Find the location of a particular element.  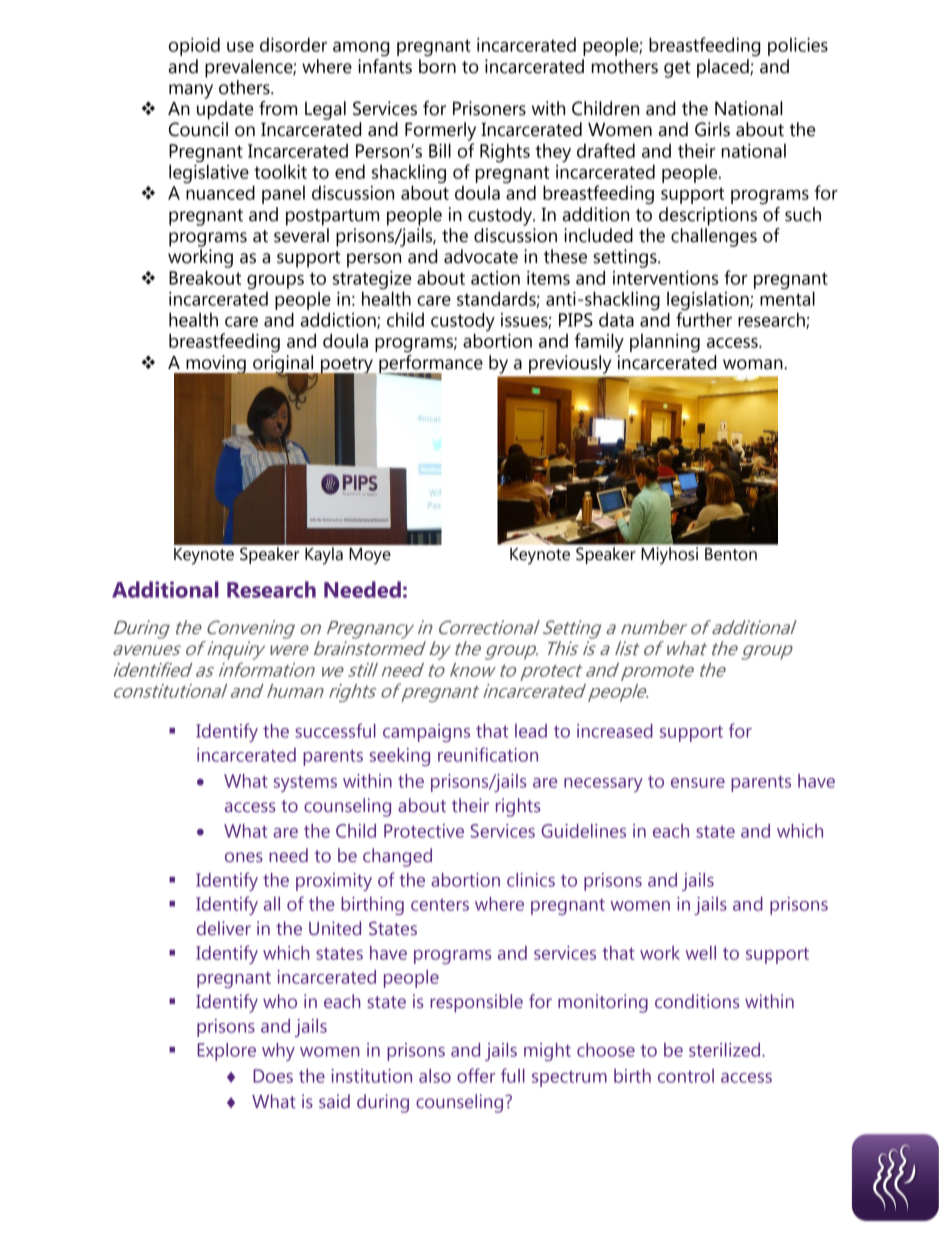

placed is located at coordinates (724, 68).
